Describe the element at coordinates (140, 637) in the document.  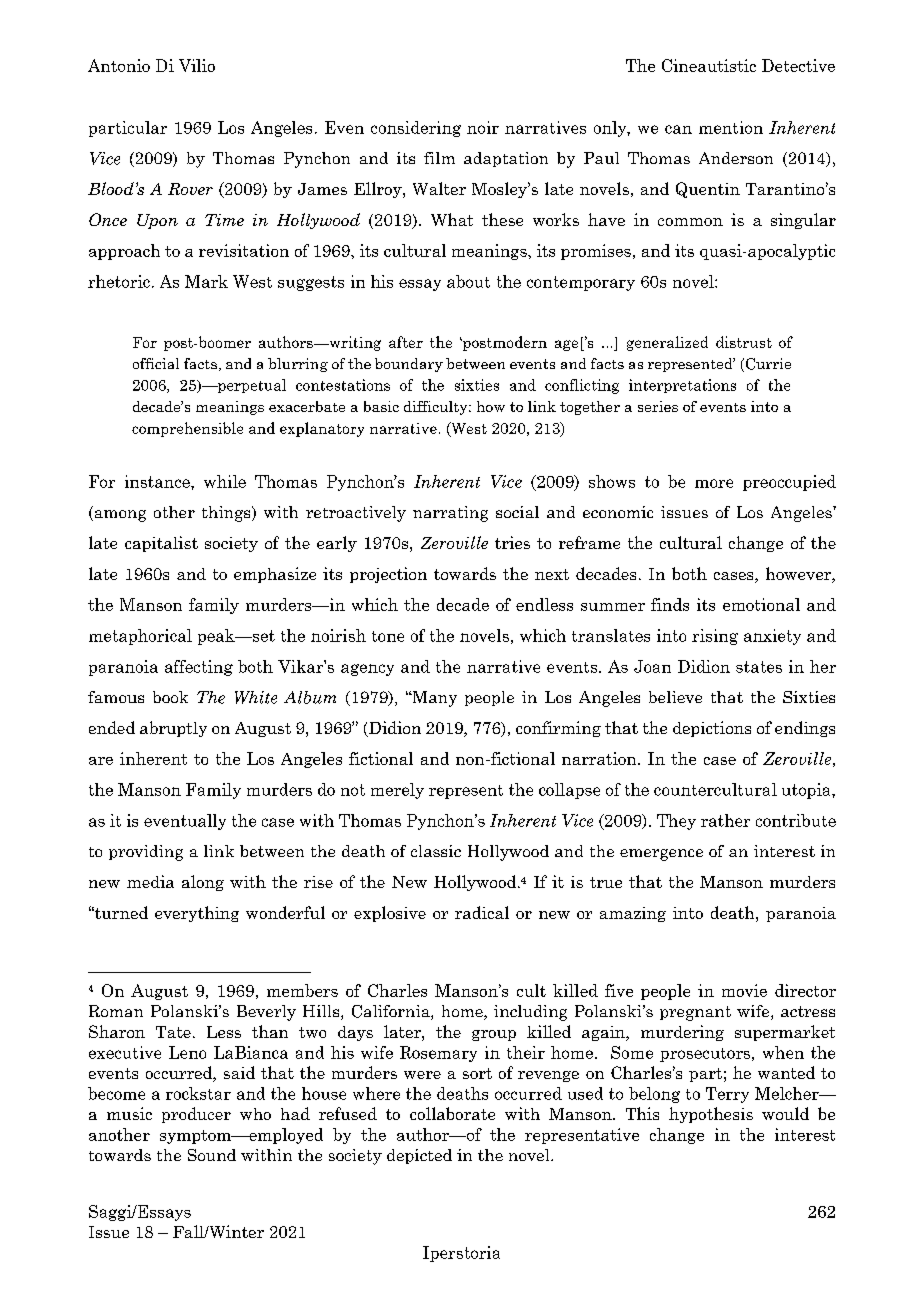
I see `metaphorical` at that location.
